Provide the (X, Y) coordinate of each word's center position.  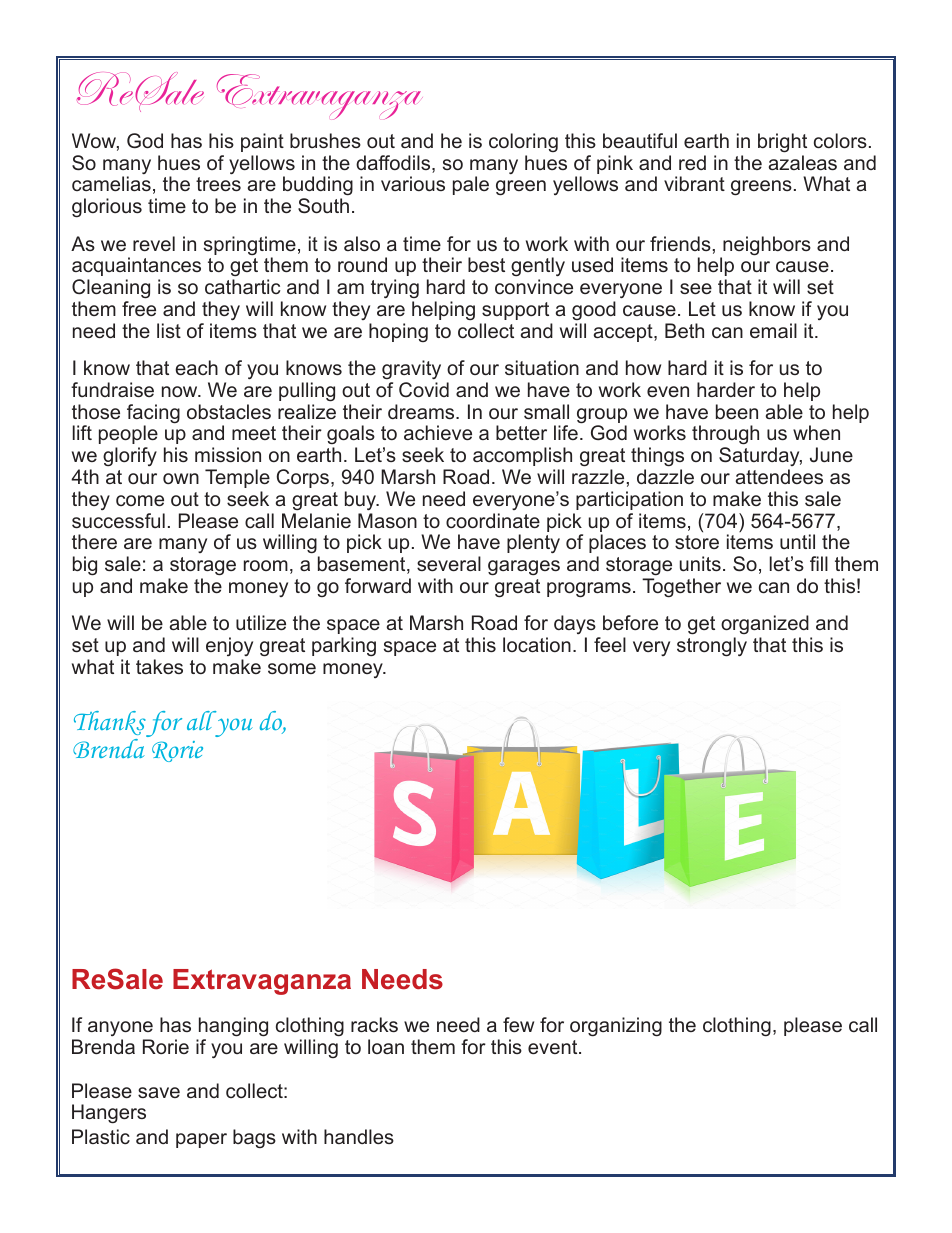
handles (359, 1136)
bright (782, 143)
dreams (422, 411)
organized (766, 626)
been (737, 411)
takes (159, 666)
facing (153, 415)
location (537, 644)
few (518, 1024)
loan (386, 1046)
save (159, 1092)
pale (471, 185)
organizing (616, 1027)
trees (218, 184)
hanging (233, 1027)
